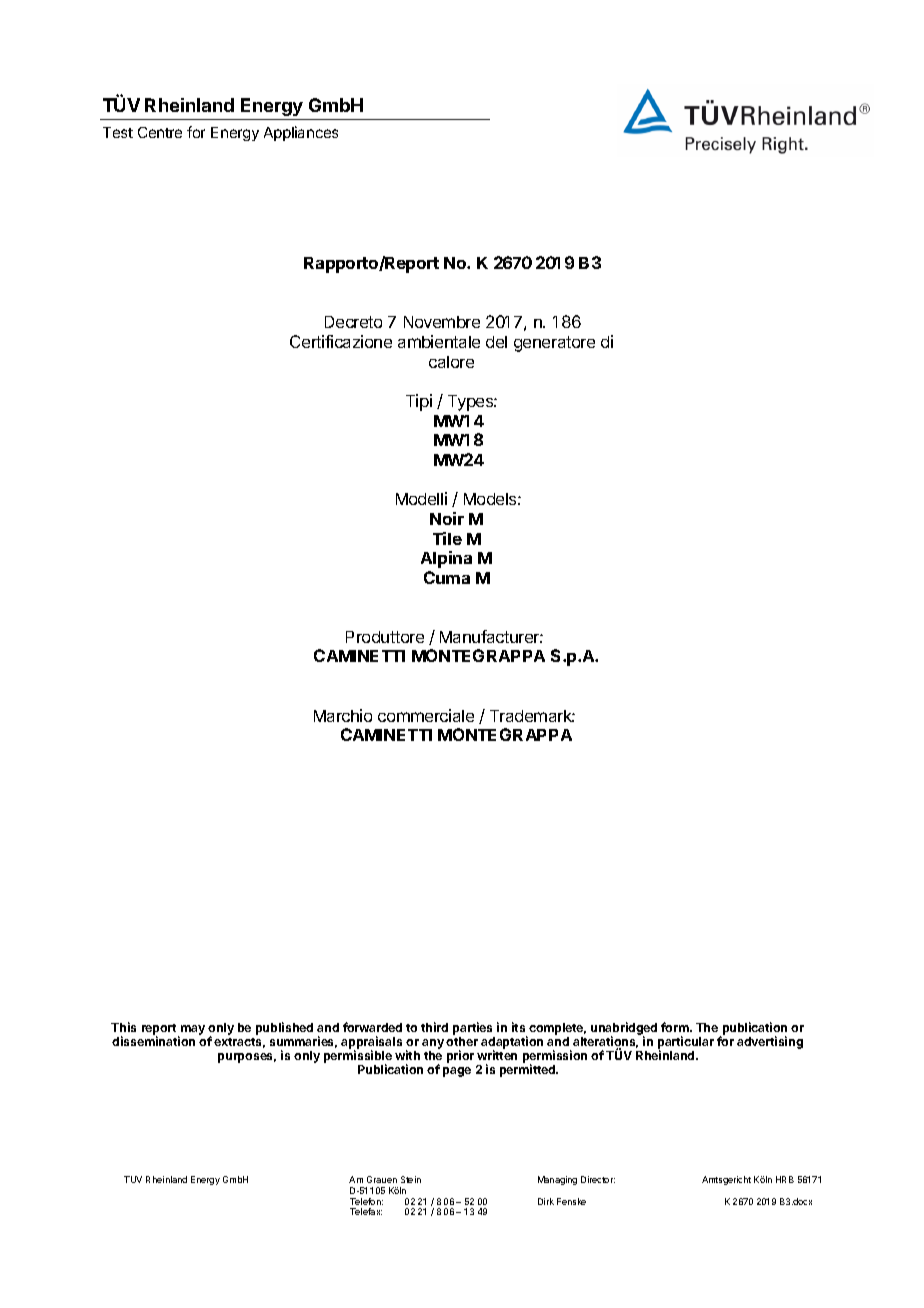  What do you see at coordinates (301, 133) in the image?
I see `Appliances` at bounding box center [301, 133].
